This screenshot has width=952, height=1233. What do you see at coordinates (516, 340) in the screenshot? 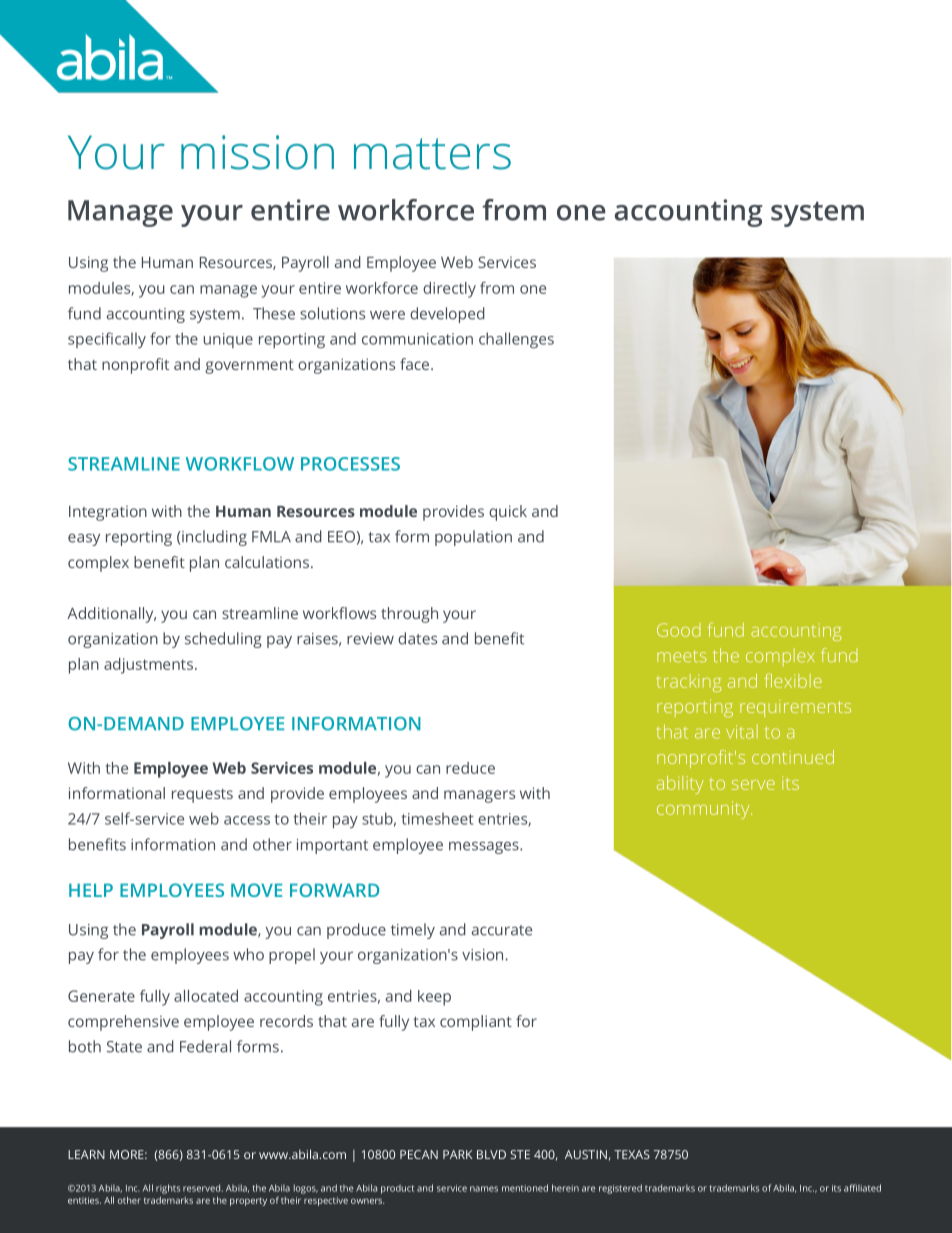
I see `challenges` at bounding box center [516, 340].
